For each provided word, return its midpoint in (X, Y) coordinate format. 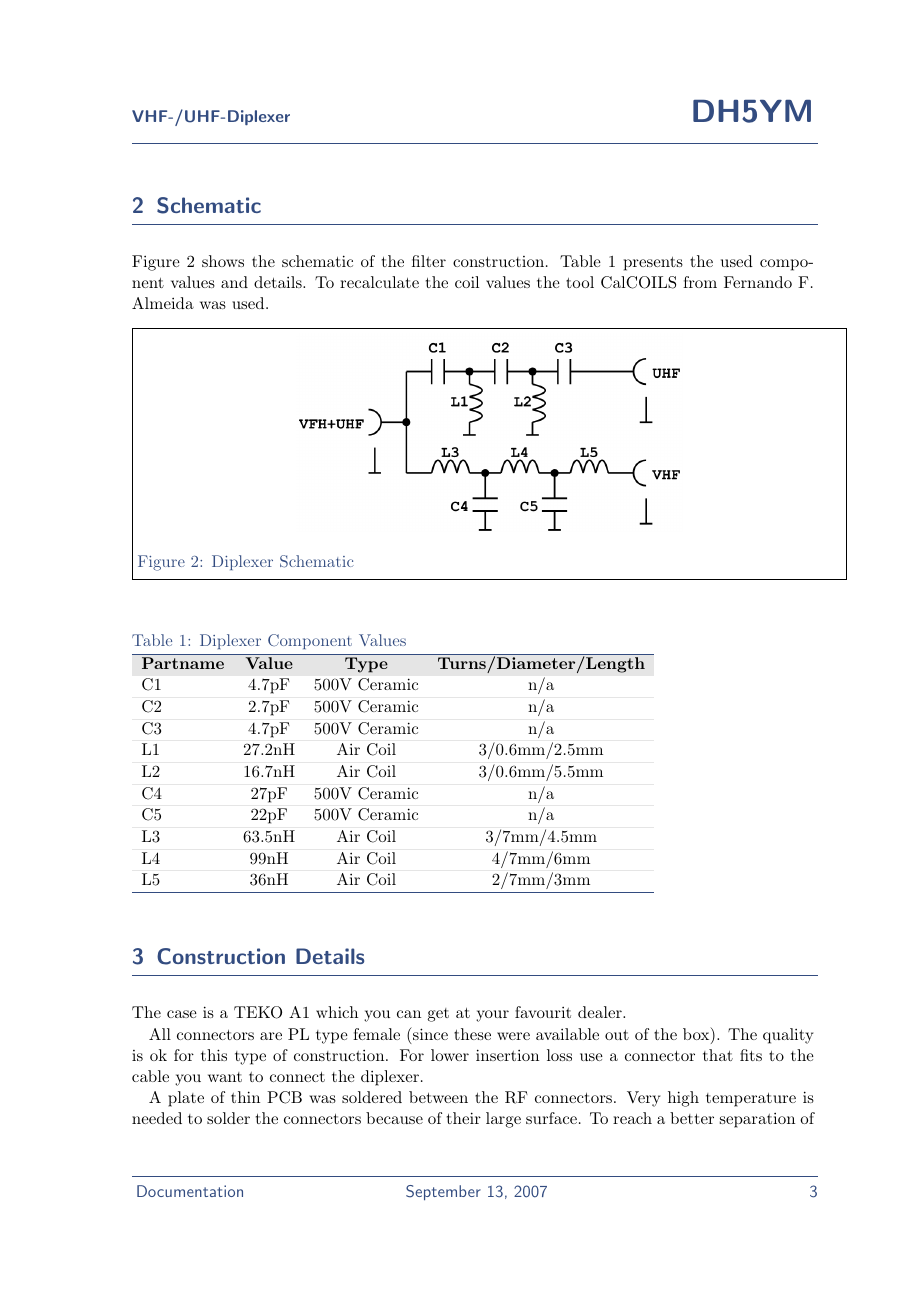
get (438, 1015)
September (443, 1192)
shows (223, 261)
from (700, 282)
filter (429, 261)
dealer (601, 1012)
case (182, 1014)
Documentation (190, 1191)
